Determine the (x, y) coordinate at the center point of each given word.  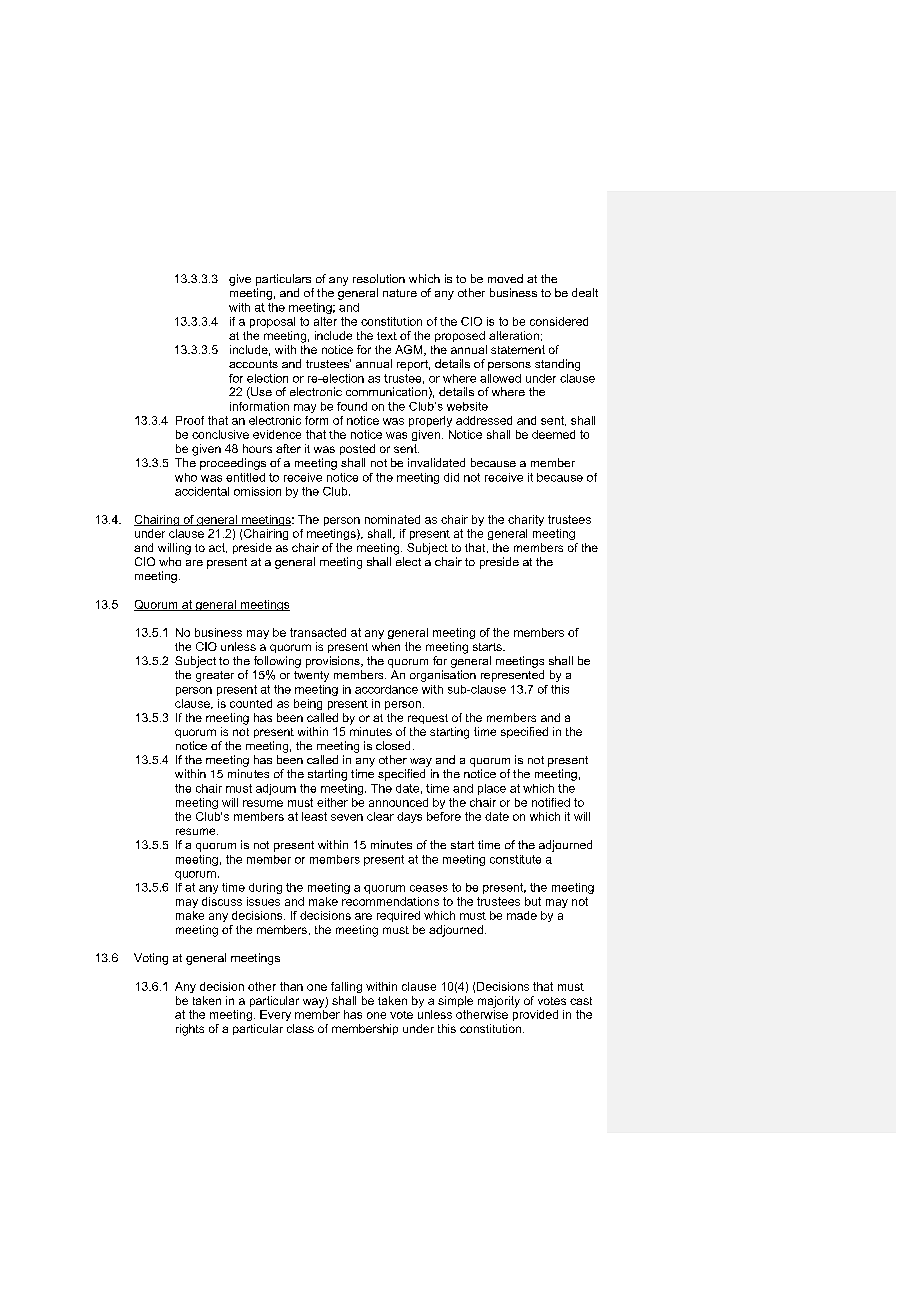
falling (346, 987)
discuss (222, 901)
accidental (202, 491)
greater (215, 676)
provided (535, 1015)
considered (559, 321)
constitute (515, 859)
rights (190, 1030)
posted (357, 449)
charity (526, 520)
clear (380, 816)
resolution (379, 278)
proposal (272, 322)
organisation (443, 676)
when (386, 646)
